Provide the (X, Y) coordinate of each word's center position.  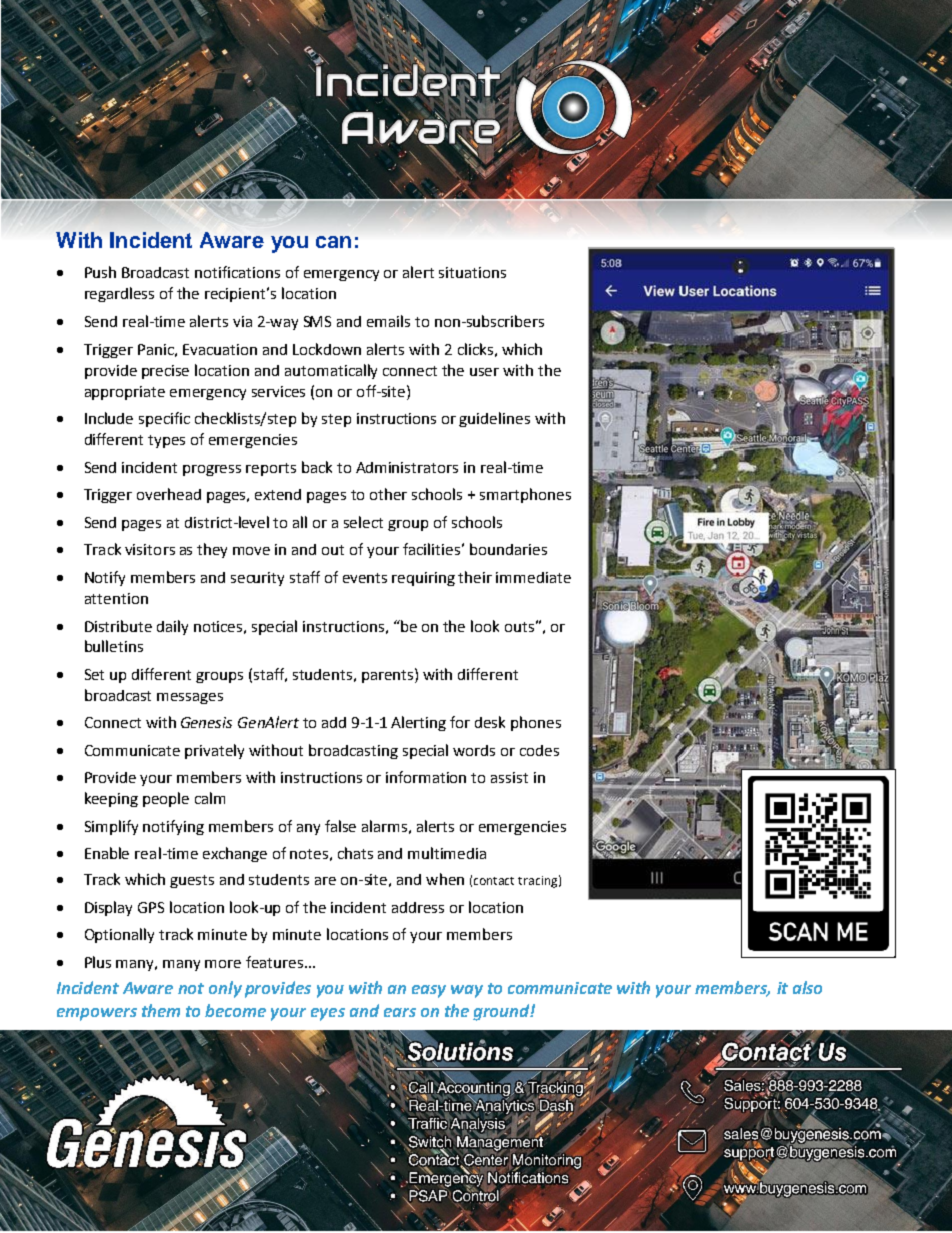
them (161, 1010)
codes (539, 750)
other (388, 494)
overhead (169, 494)
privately (214, 751)
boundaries (508, 549)
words (474, 750)
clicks (475, 349)
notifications (237, 272)
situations (472, 272)
